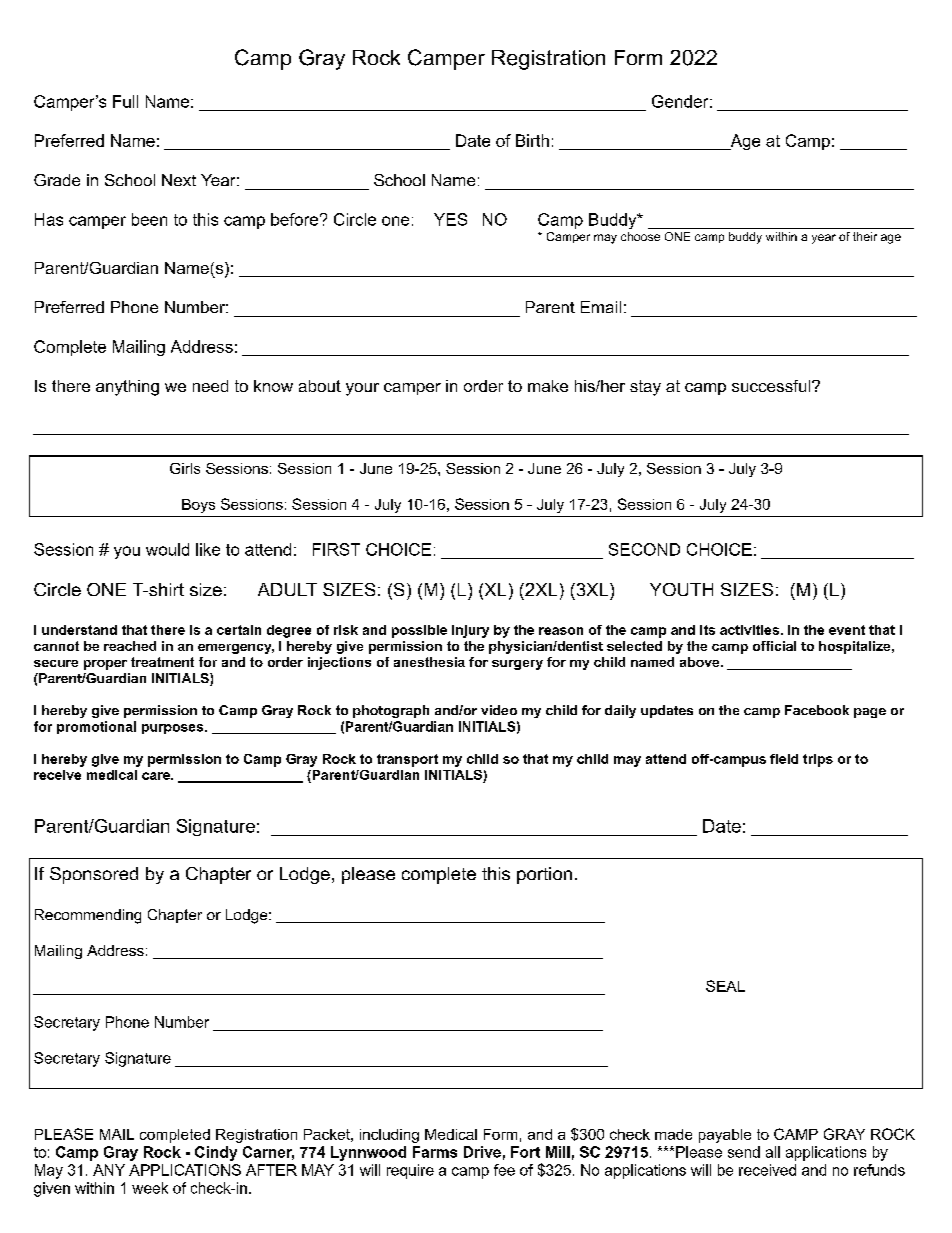 The width and height of the page is (952, 1233). I want to click on Birth, so click(532, 140).
